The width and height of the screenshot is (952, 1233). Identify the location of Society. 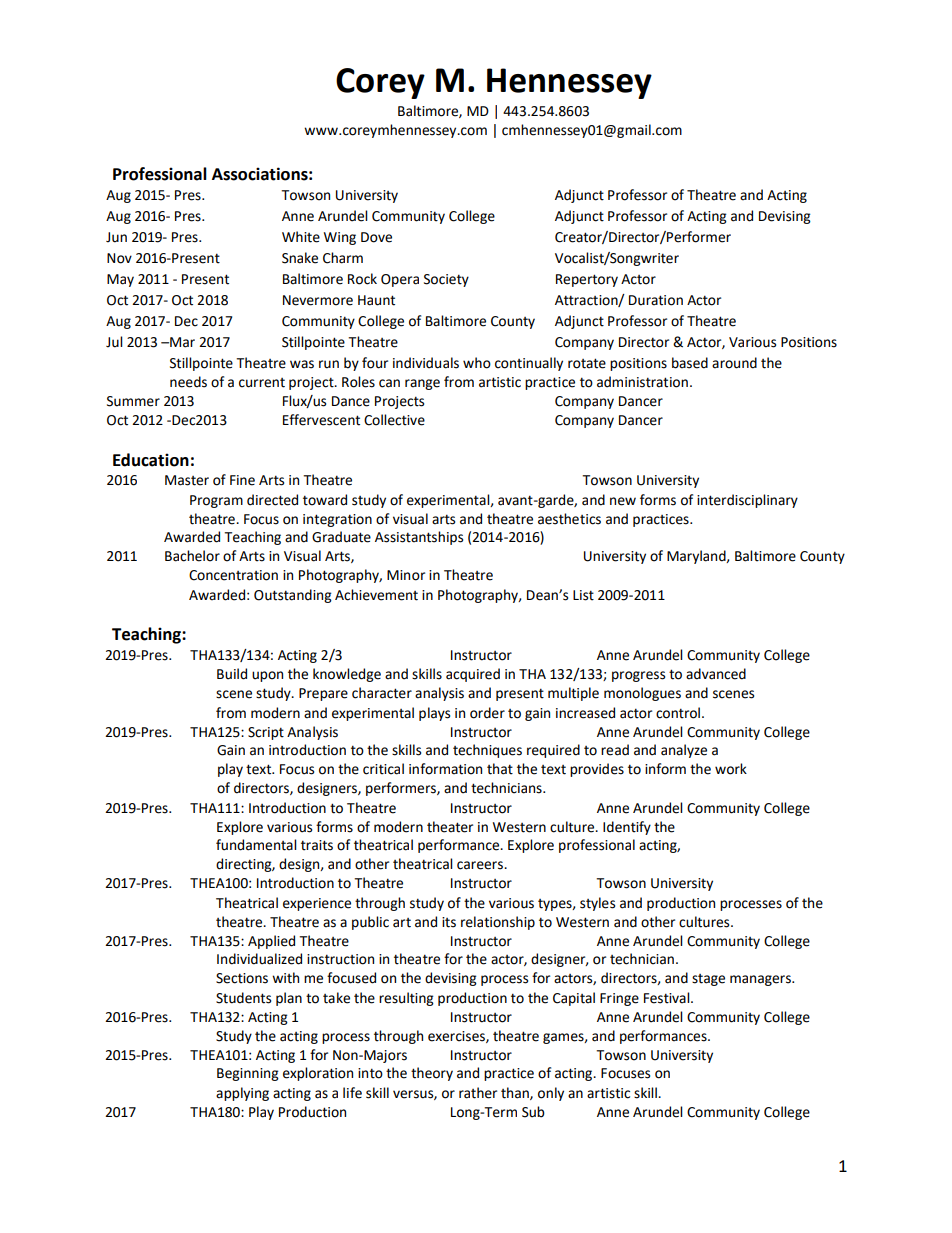
(446, 280).
